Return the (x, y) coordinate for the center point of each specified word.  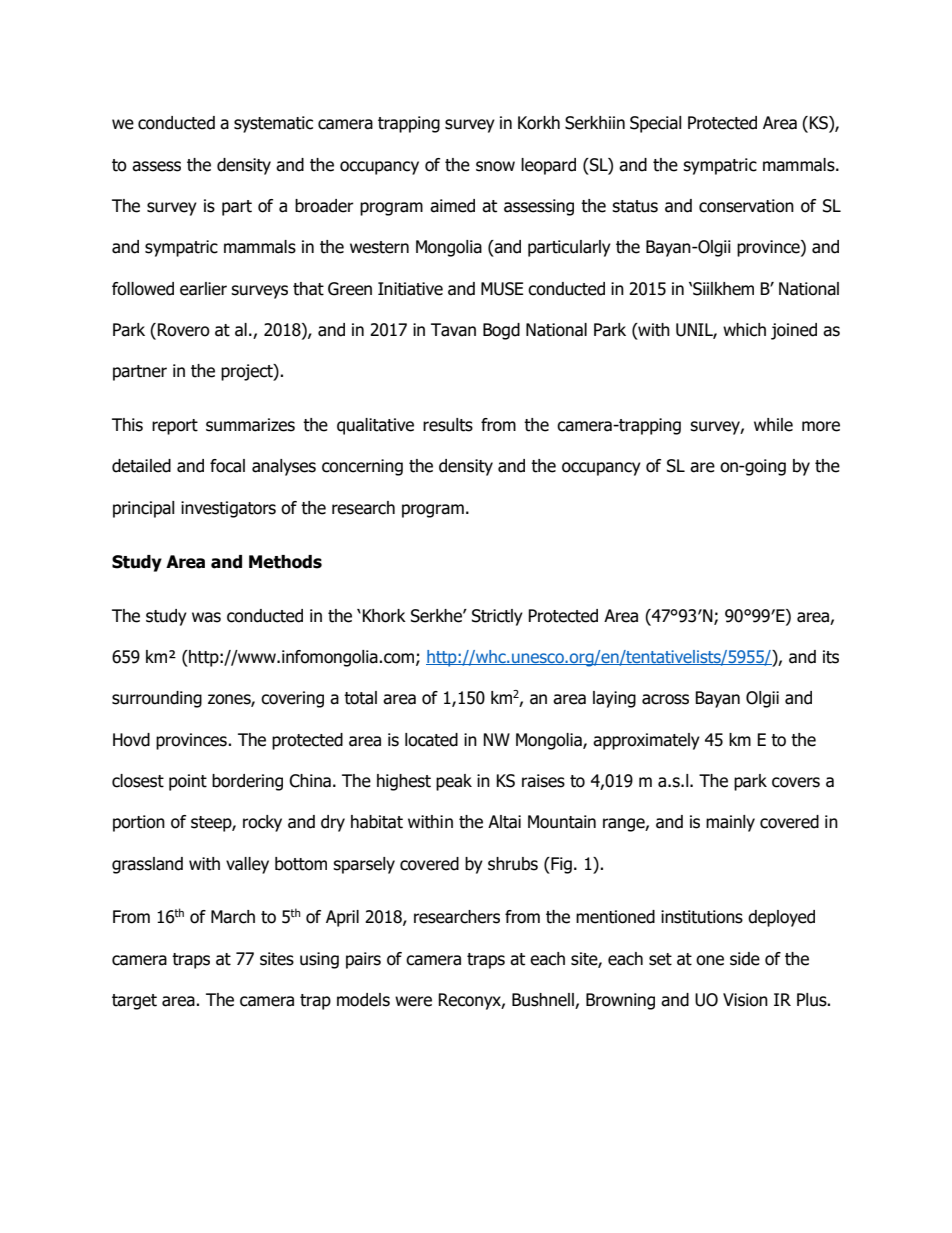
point (188, 782)
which (744, 330)
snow (495, 166)
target (134, 1002)
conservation (746, 206)
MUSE (502, 289)
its (831, 657)
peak (454, 782)
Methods (285, 562)
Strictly (497, 617)
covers (796, 782)
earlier (203, 289)
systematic (273, 124)
